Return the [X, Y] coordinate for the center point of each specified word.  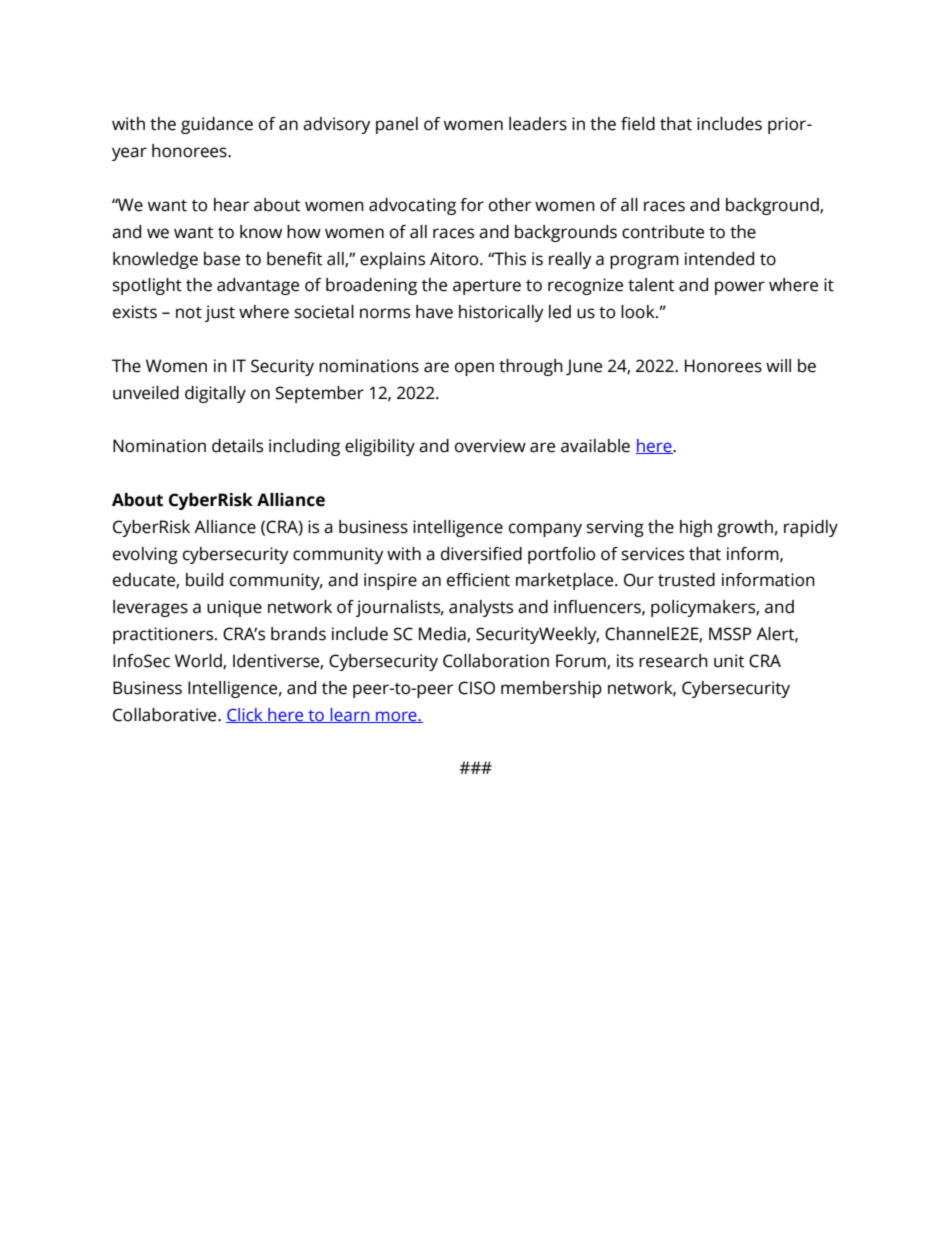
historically [501, 313]
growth [745, 528]
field [638, 124]
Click [245, 715]
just [220, 313]
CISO [476, 688]
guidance [217, 125]
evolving [145, 555]
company [545, 530]
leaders [538, 124]
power [740, 288]
